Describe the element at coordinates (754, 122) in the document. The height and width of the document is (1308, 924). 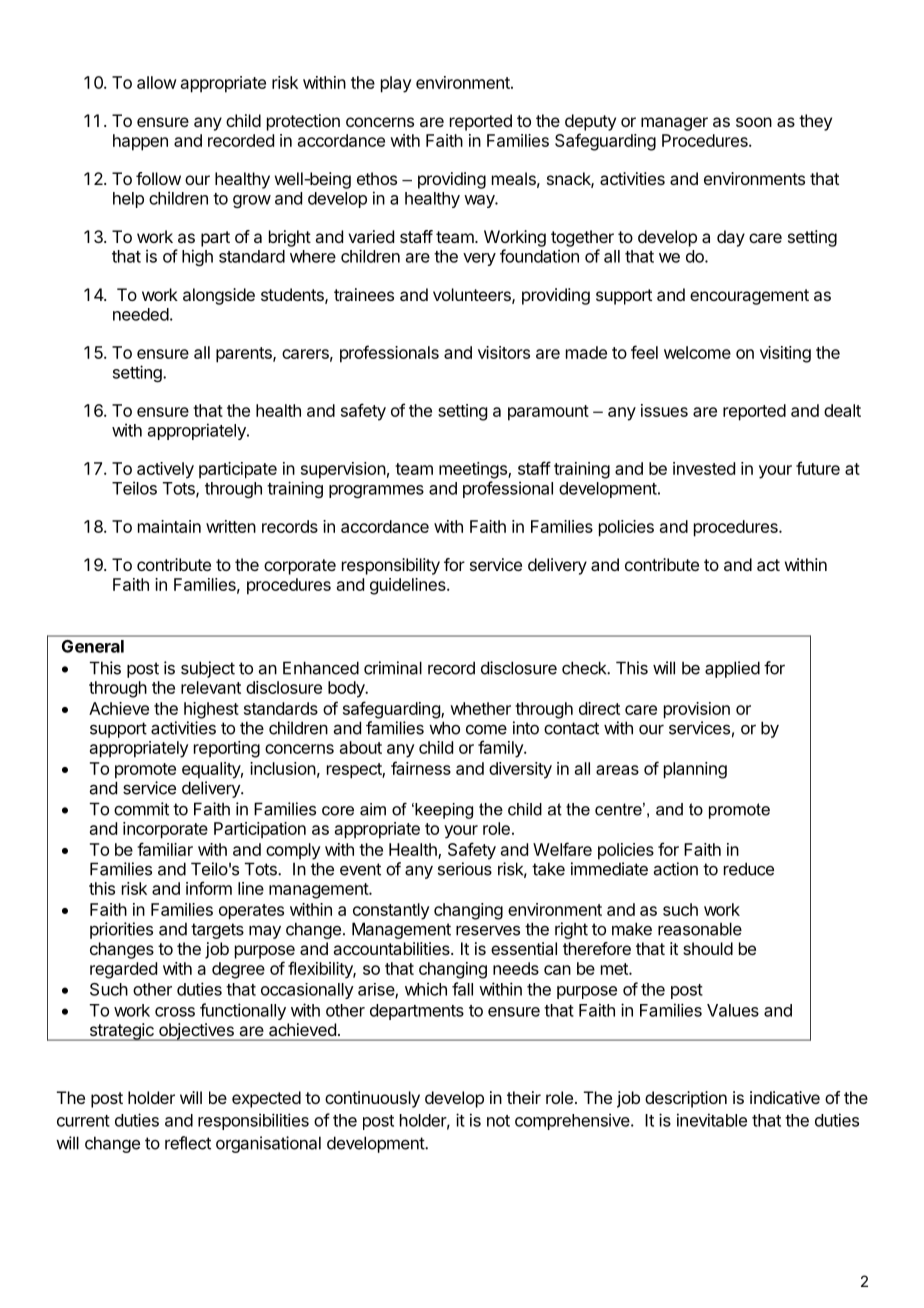
I see `soon` at that location.
